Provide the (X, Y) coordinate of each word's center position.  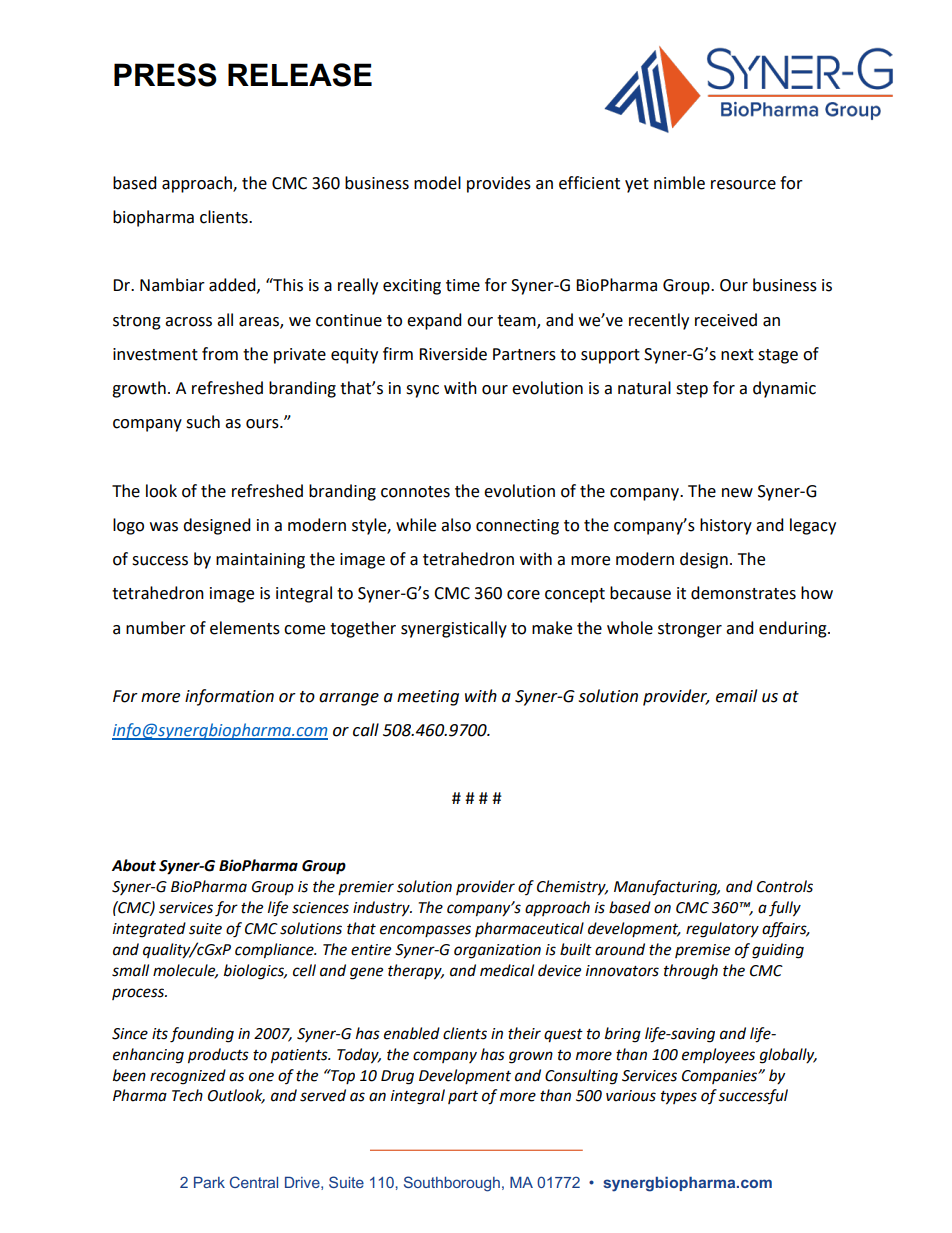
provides (499, 184)
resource (743, 185)
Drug (397, 1077)
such (203, 422)
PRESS (165, 75)
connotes (415, 492)
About (134, 865)
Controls (785, 886)
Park (209, 1182)
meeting (428, 698)
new (737, 493)
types (679, 1098)
